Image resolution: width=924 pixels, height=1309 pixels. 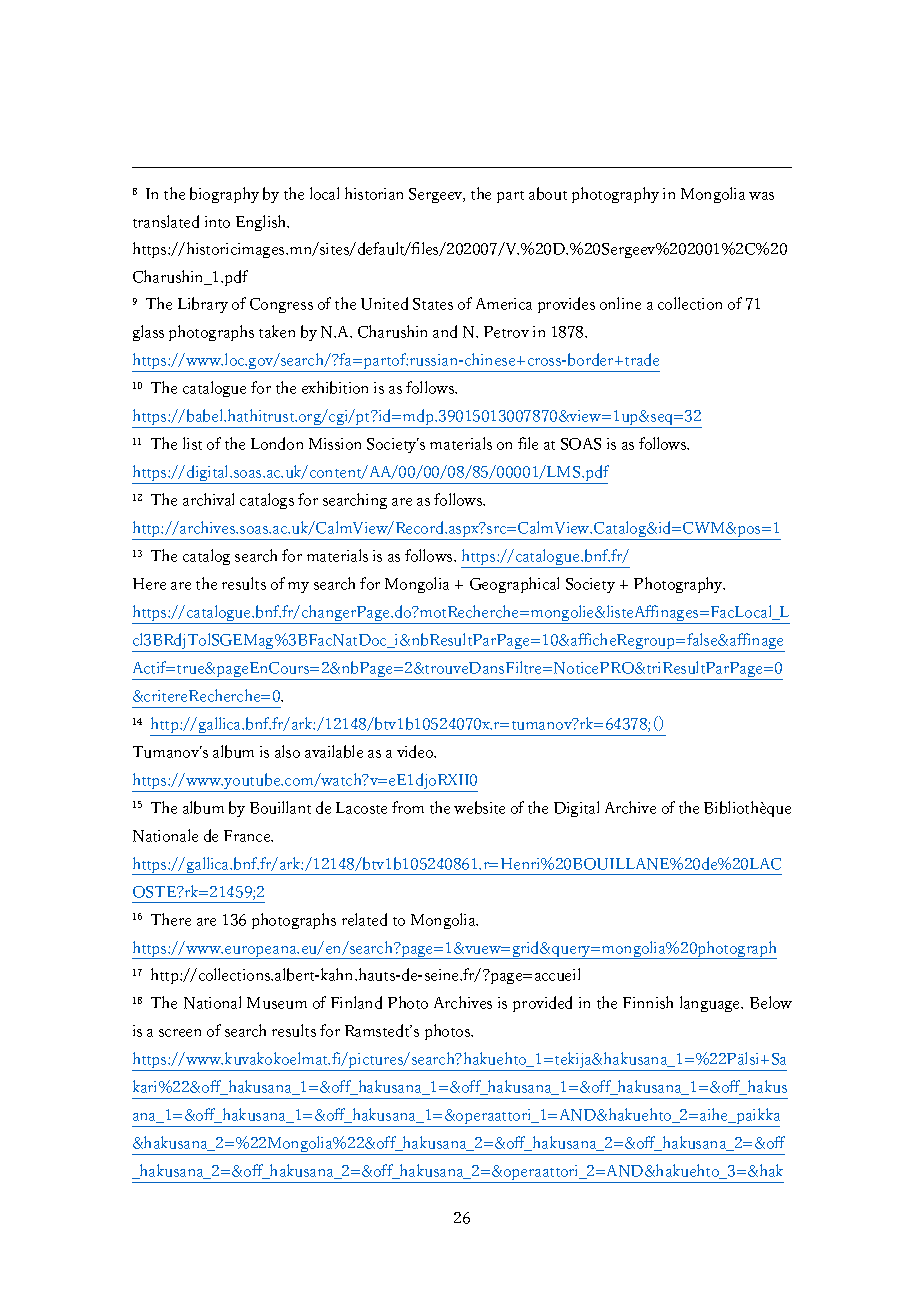 I want to click on website, so click(x=479, y=807).
